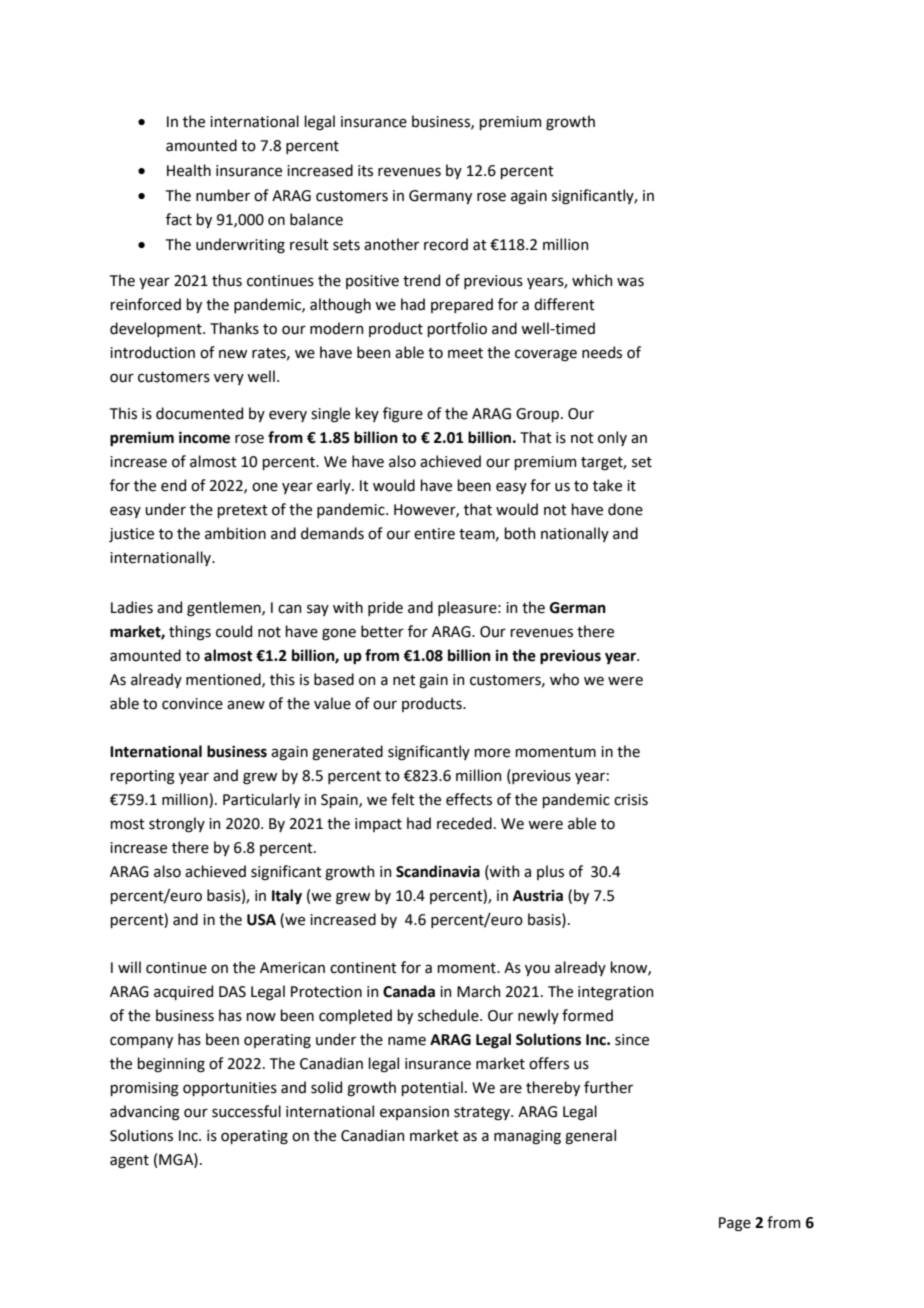 This screenshot has height=1308, width=924. What do you see at coordinates (235, 533) in the screenshot?
I see `ambition` at bounding box center [235, 533].
